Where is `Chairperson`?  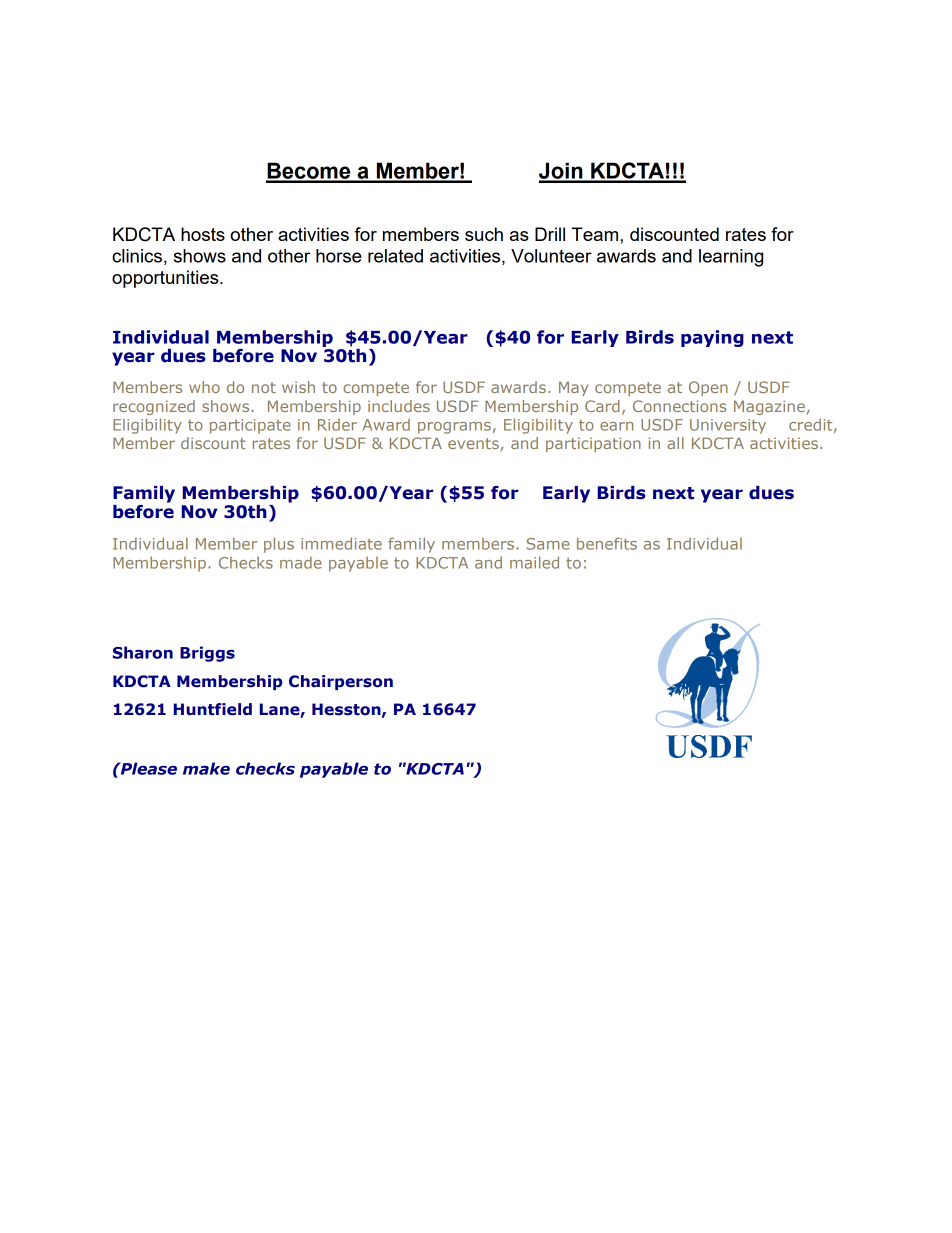 Chairperson is located at coordinates (341, 682).
